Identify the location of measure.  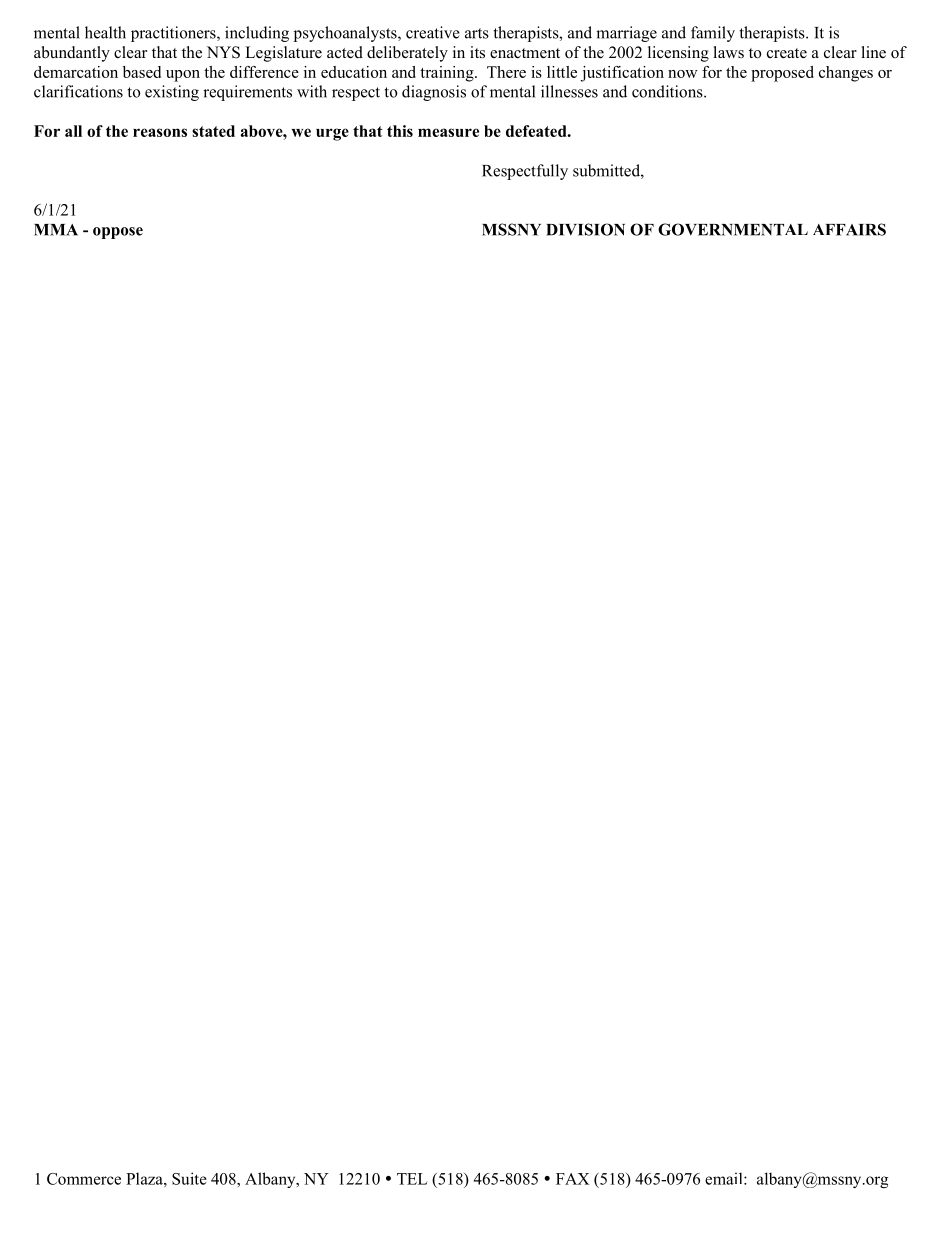
(448, 132).
